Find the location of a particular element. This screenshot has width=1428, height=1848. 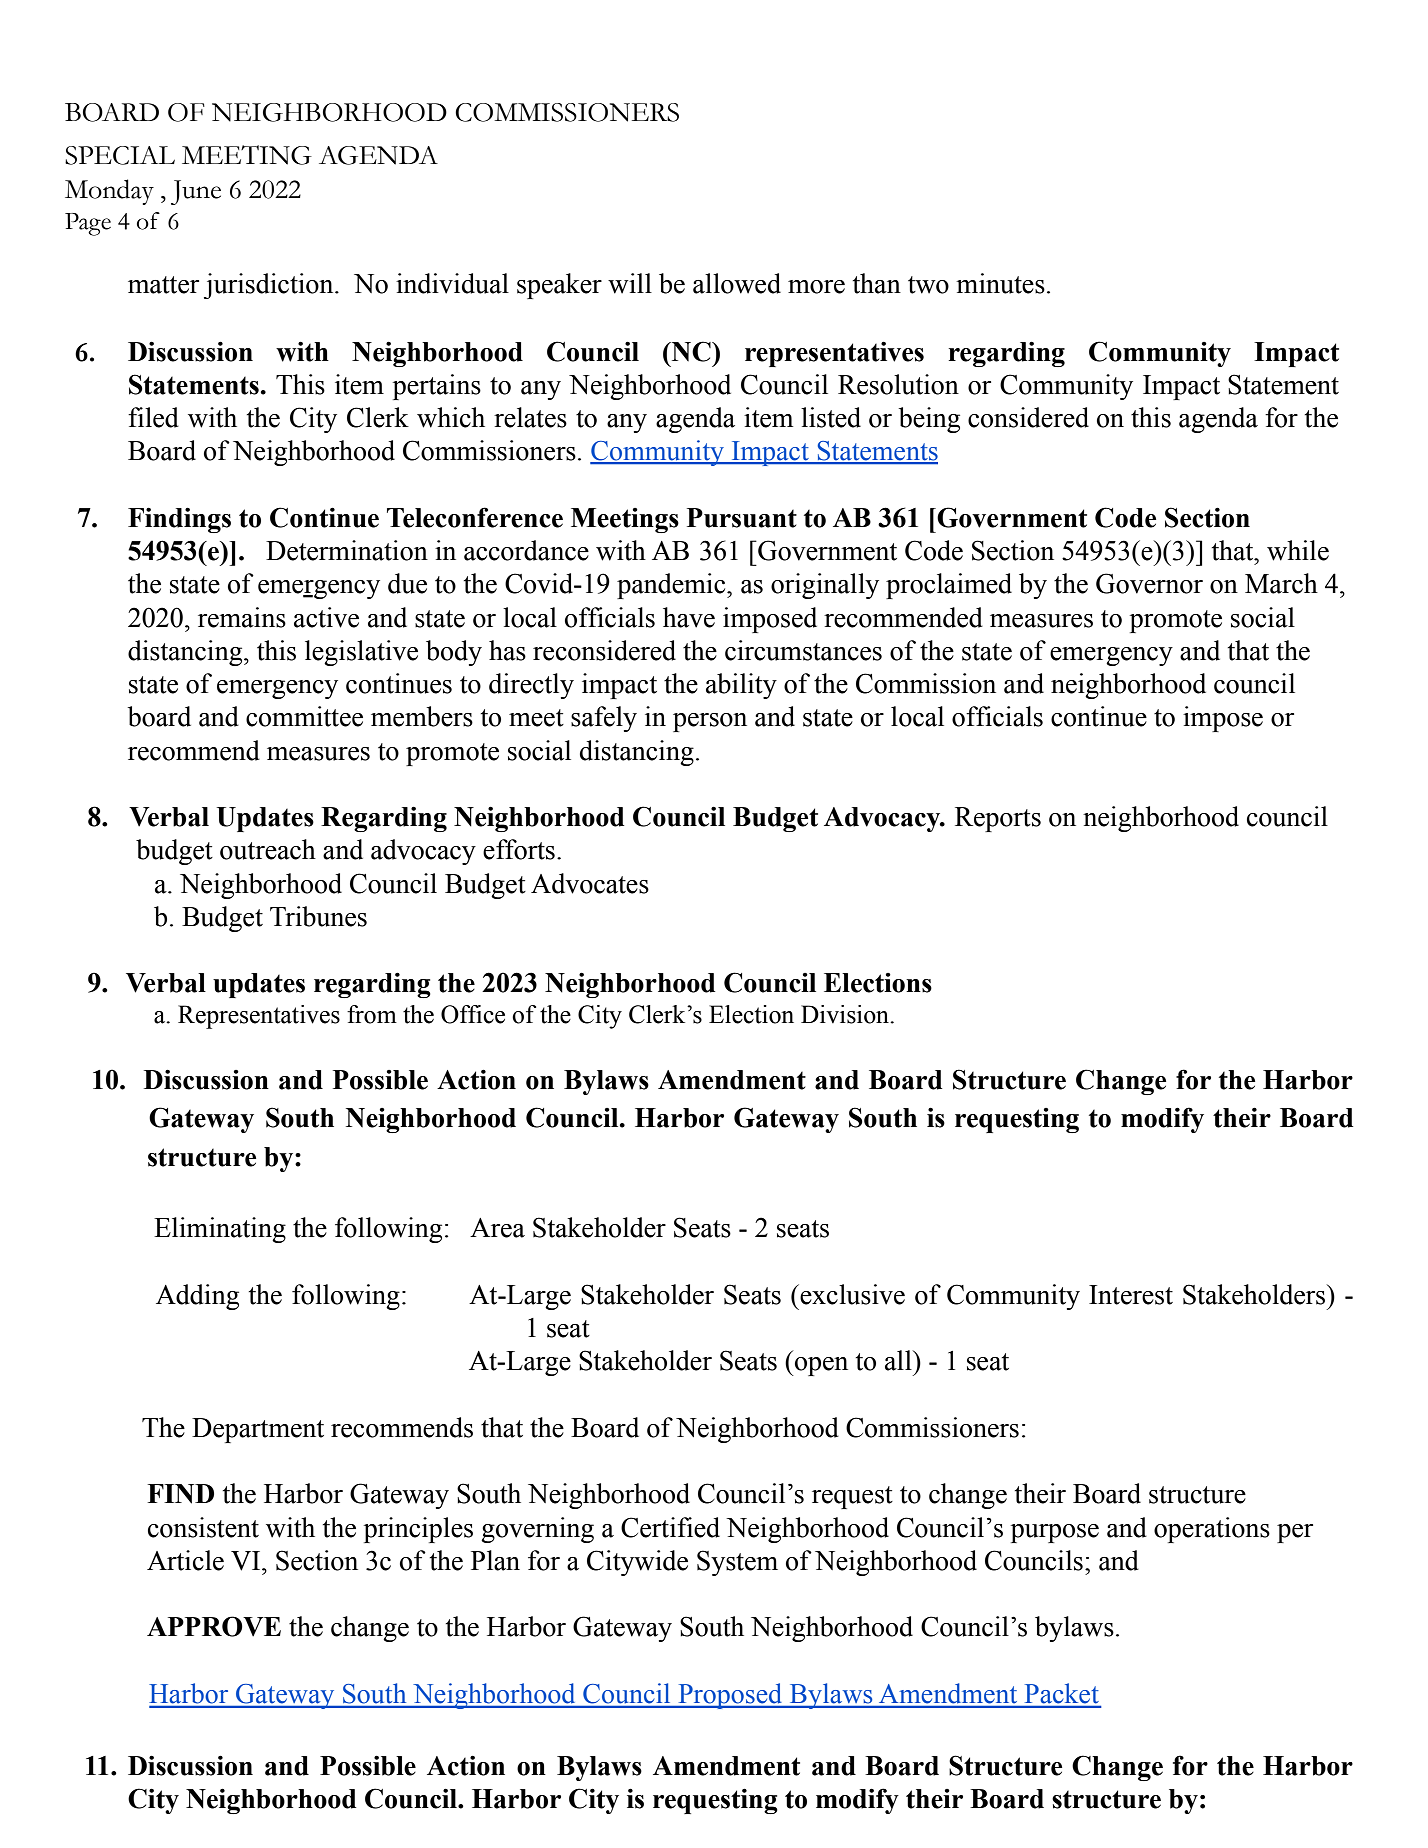

APPROVE is located at coordinates (214, 1626).
